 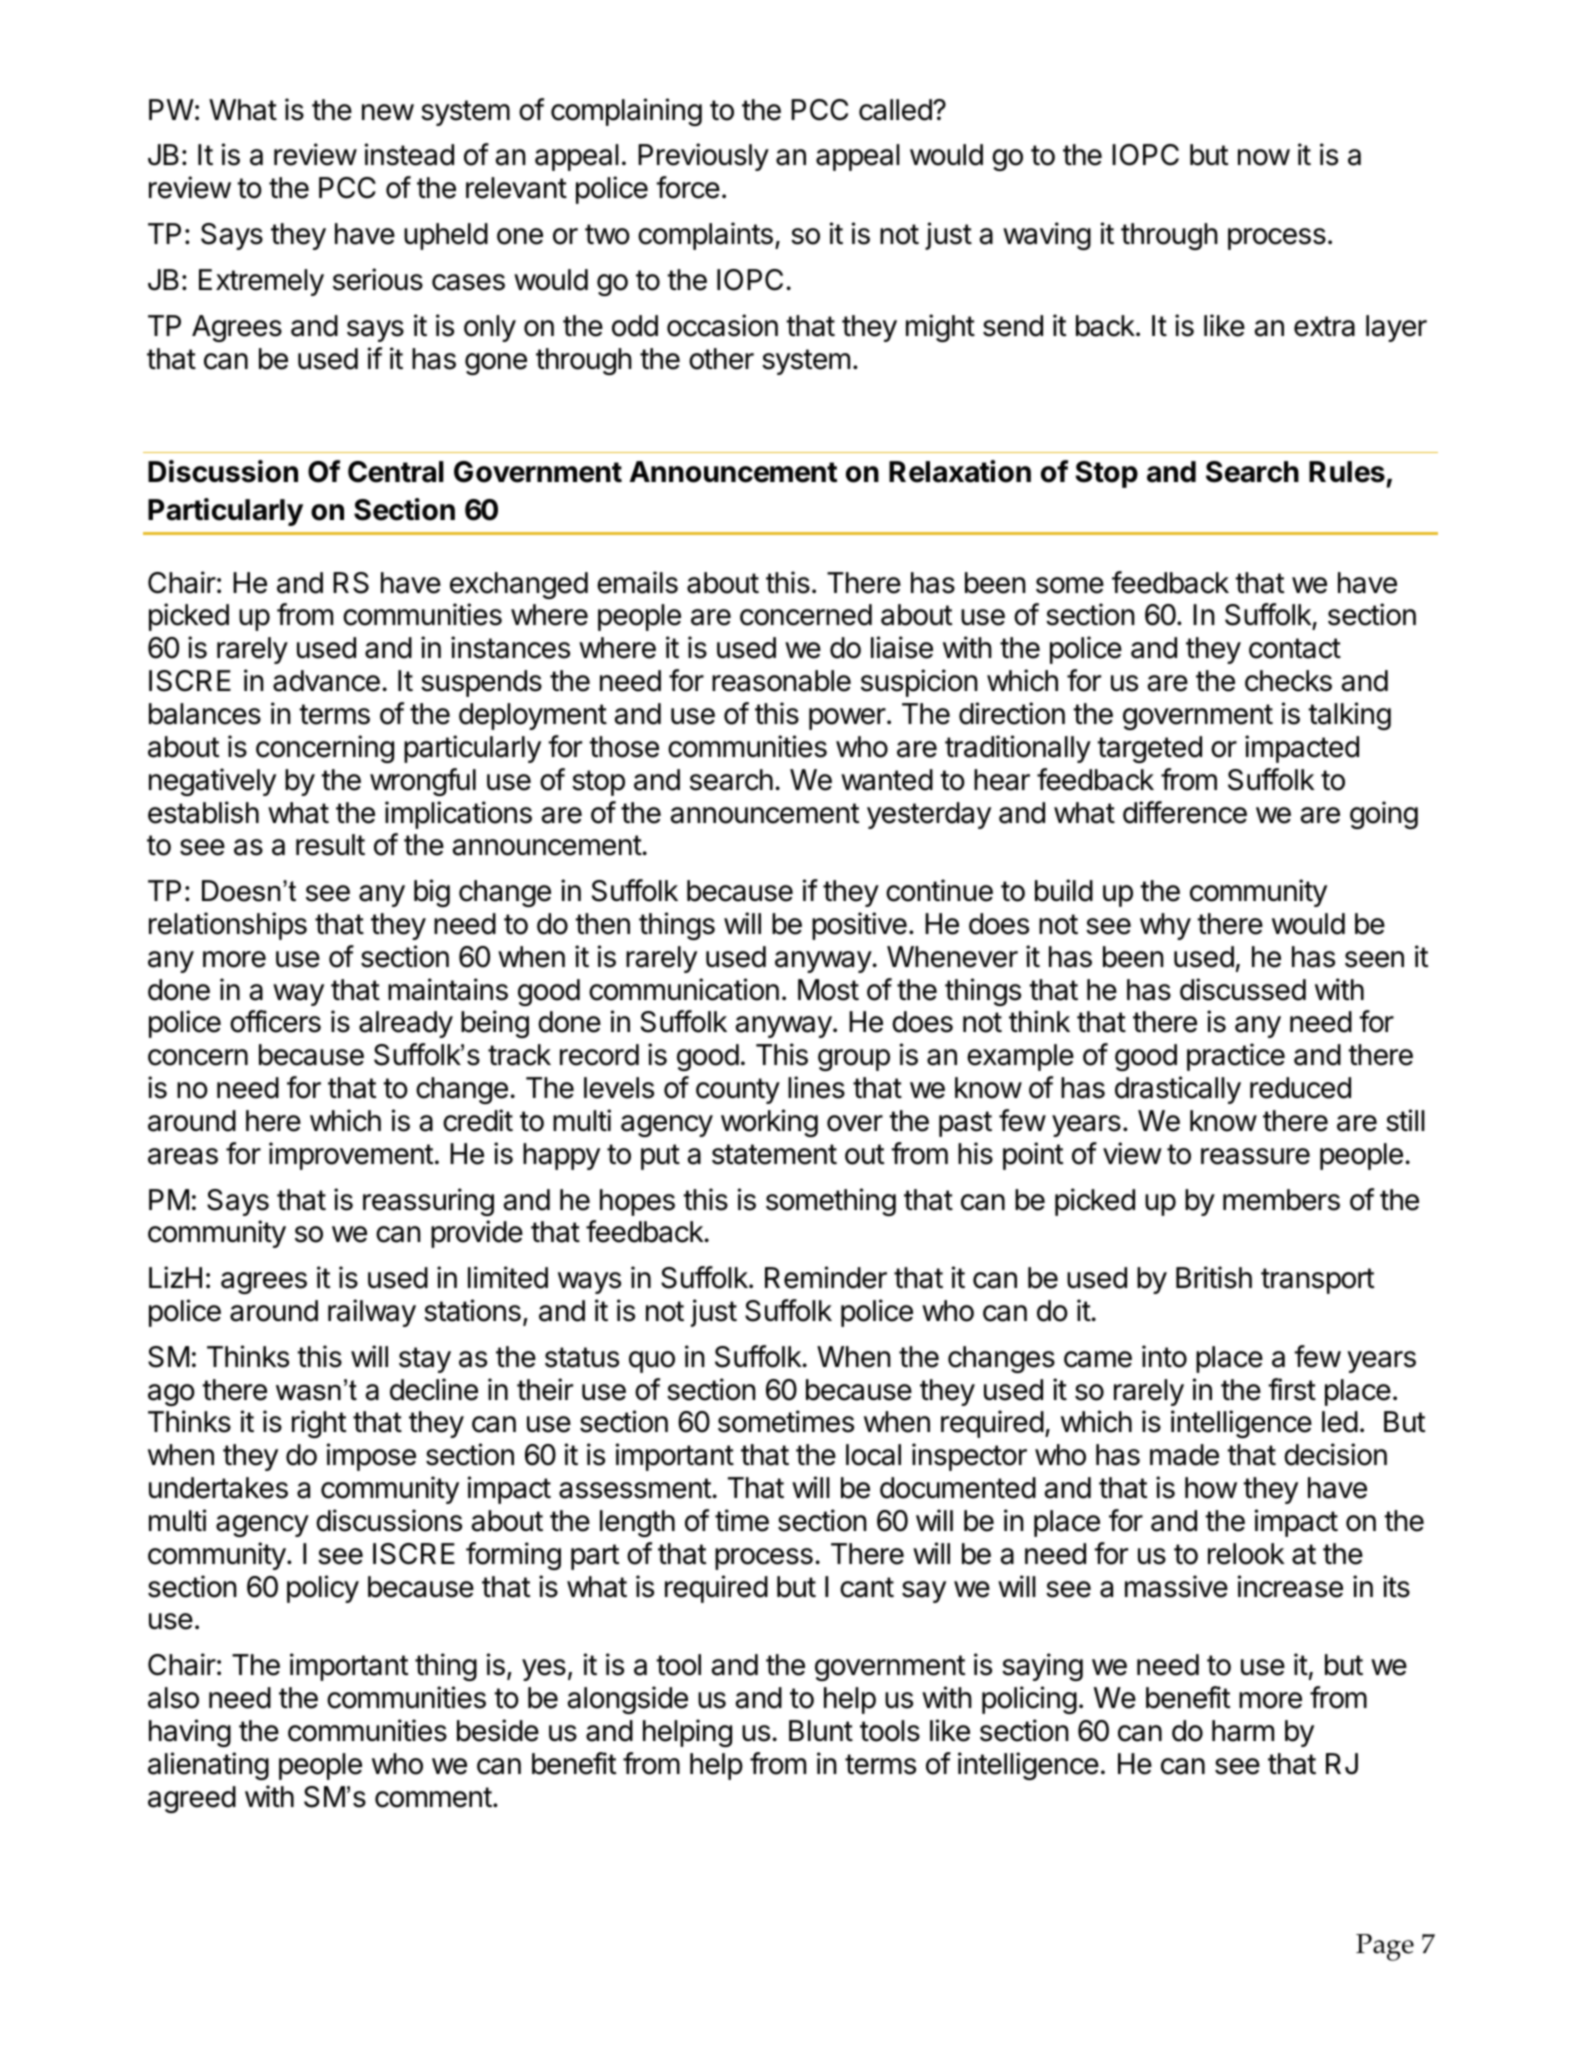 I want to click on Page, so click(x=1385, y=1947).
